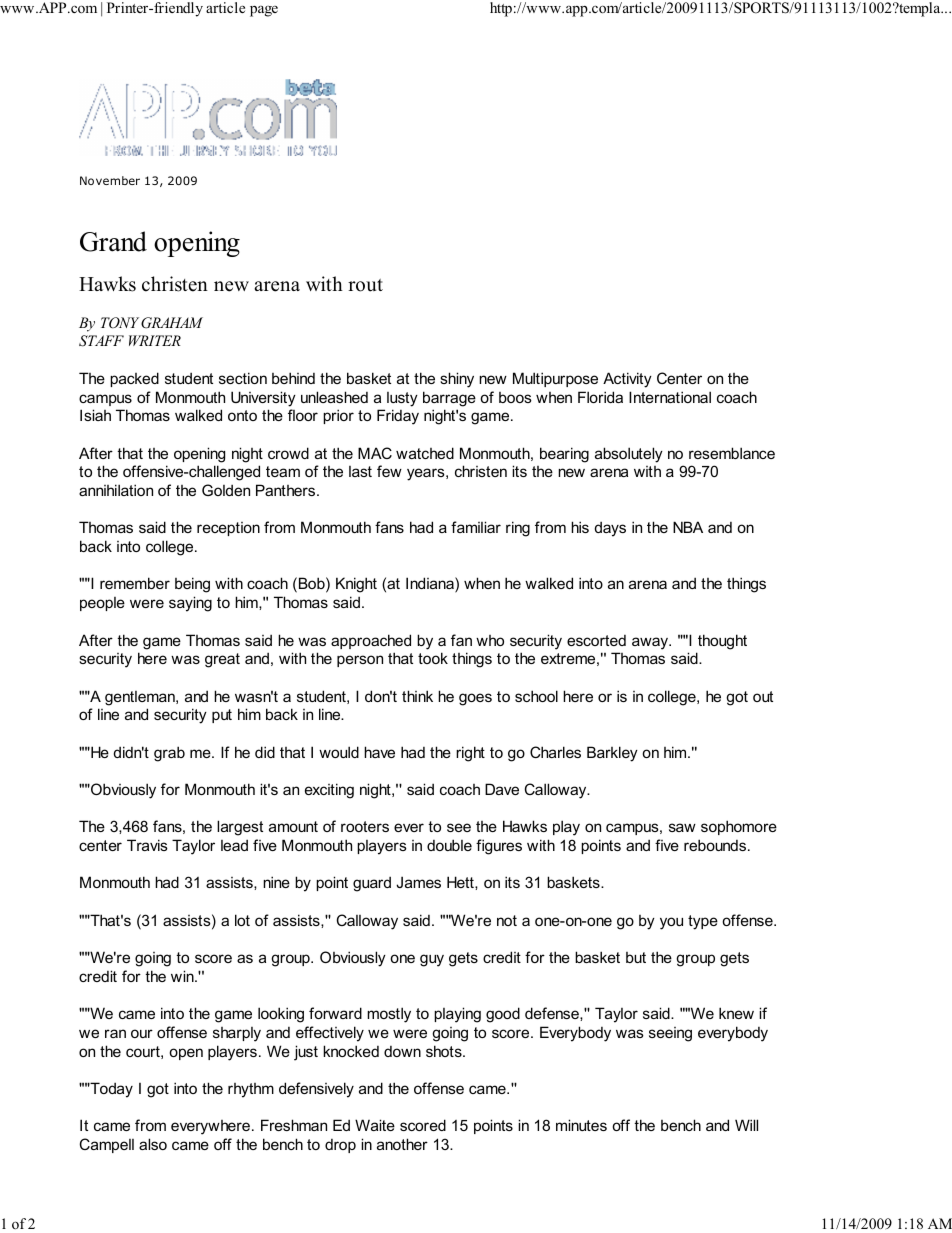 The width and height of the image is (952, 1233). What do you see at coordinates (688, 527) in the image?
I see `NBA` at bounding box center [688, 527].
